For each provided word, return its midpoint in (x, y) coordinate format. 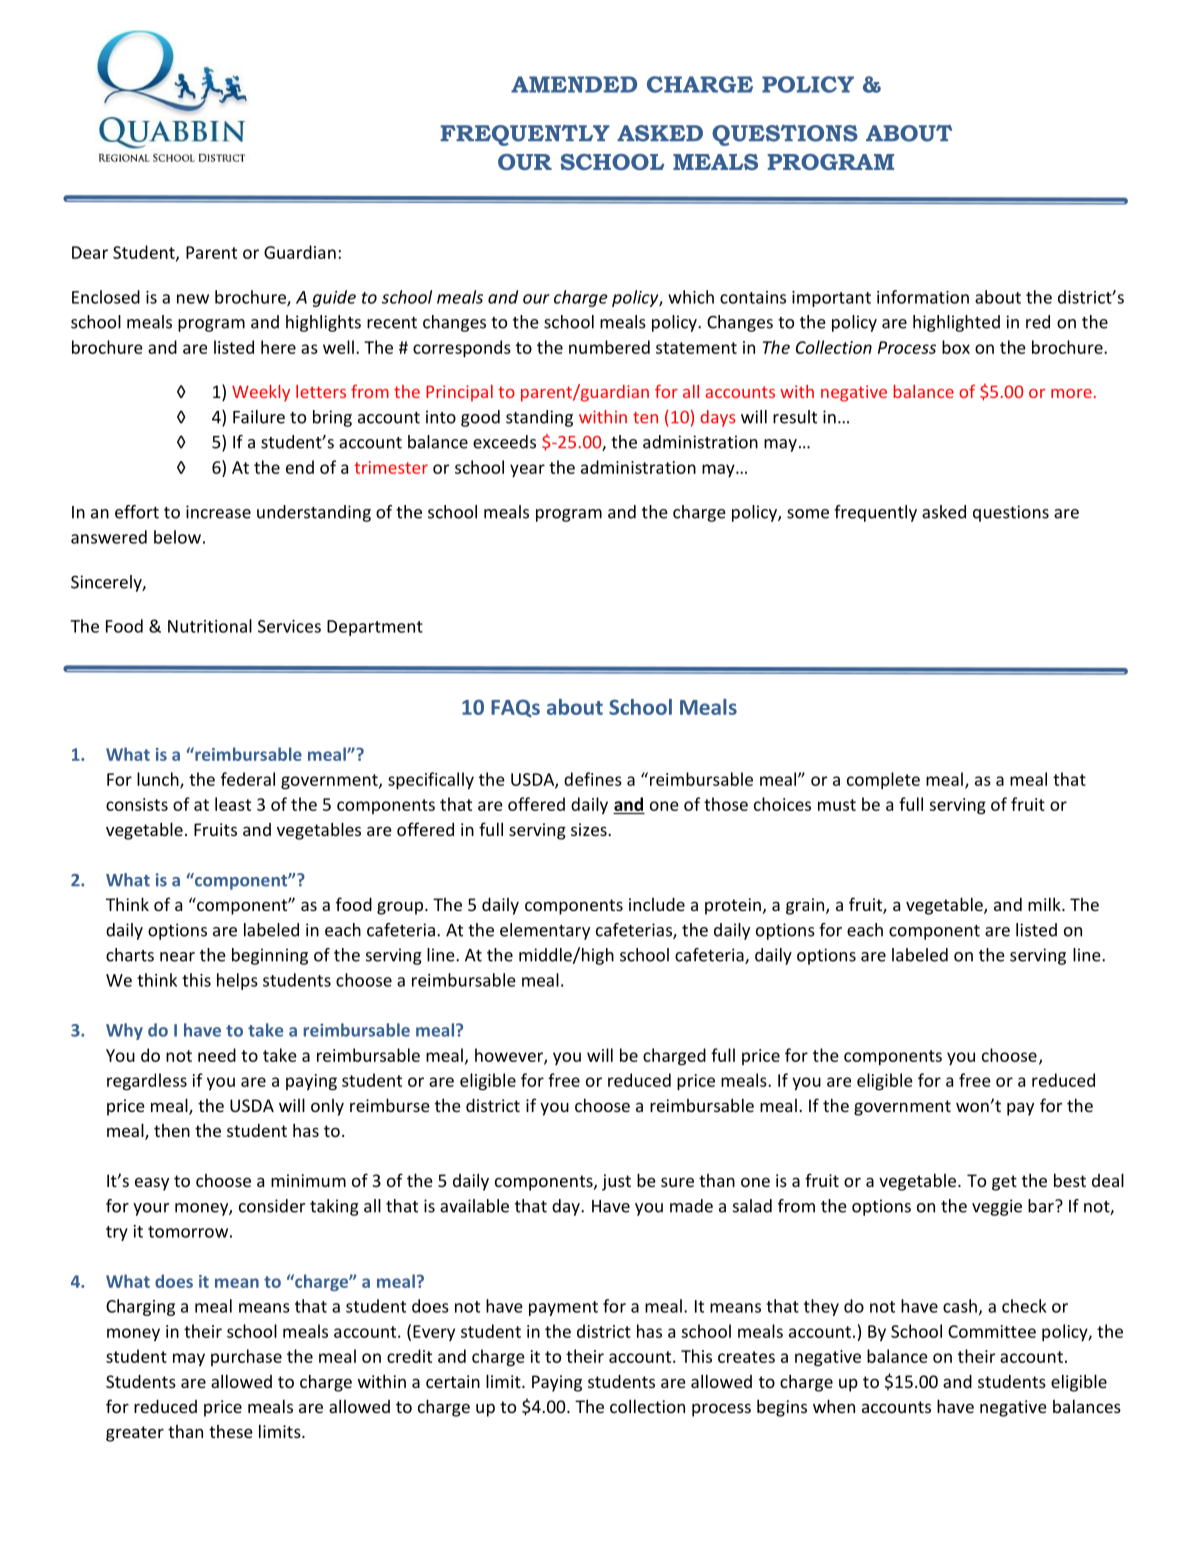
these (231, 1431)
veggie (997, 1207)
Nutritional (210, 626)
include (657, 904)
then (172, 1130)
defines (593, 779)
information (923, 297)
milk (1045, 904)
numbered (609, 347)
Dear (90, 252)
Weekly (261, 393)
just (616, 1182)
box (956, 347)
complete (883, 780)
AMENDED (574, 84)
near (177, 957)
